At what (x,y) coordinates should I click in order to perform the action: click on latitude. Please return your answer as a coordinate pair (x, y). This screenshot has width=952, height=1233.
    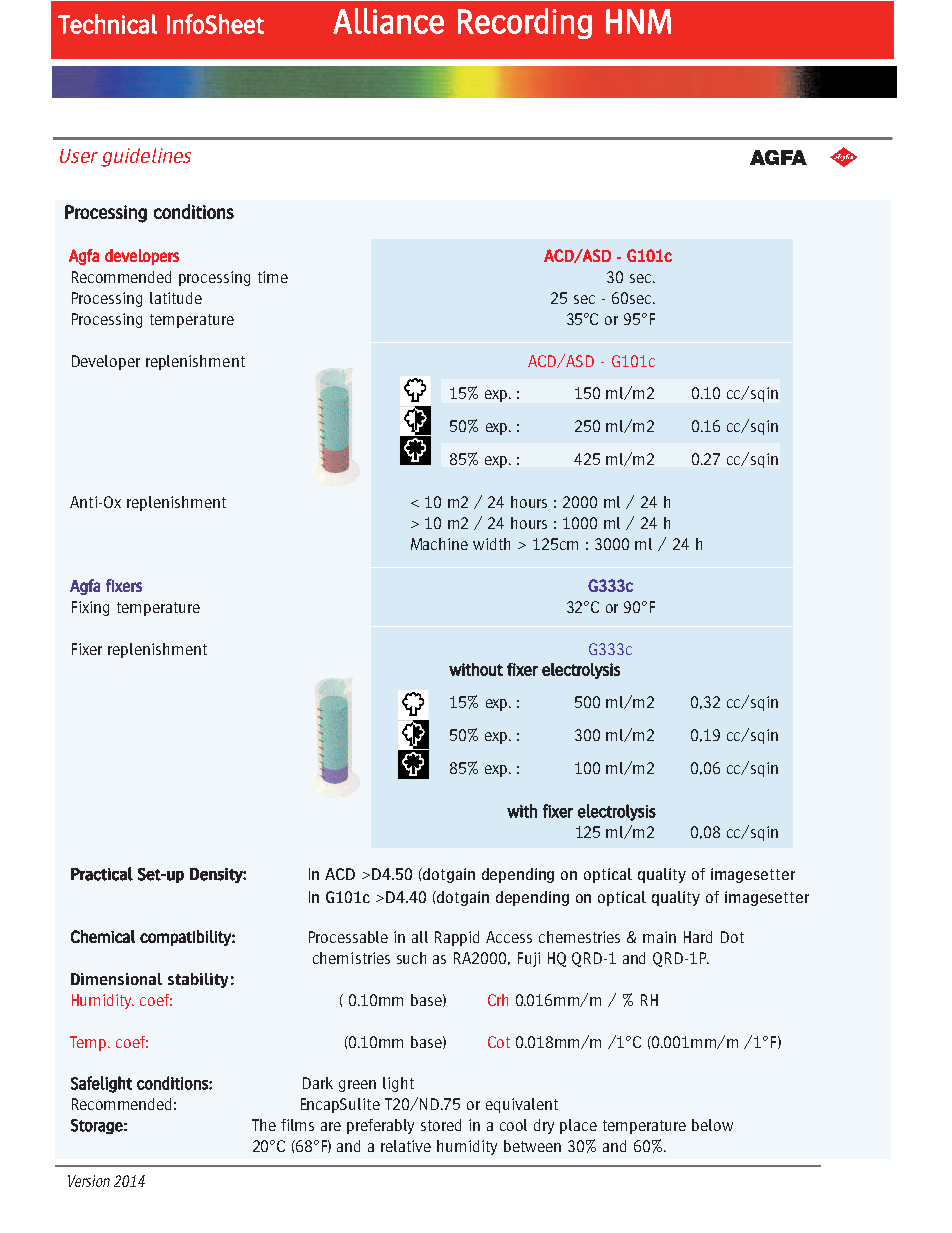
    Looking at the image, I should click on (176, 298).
